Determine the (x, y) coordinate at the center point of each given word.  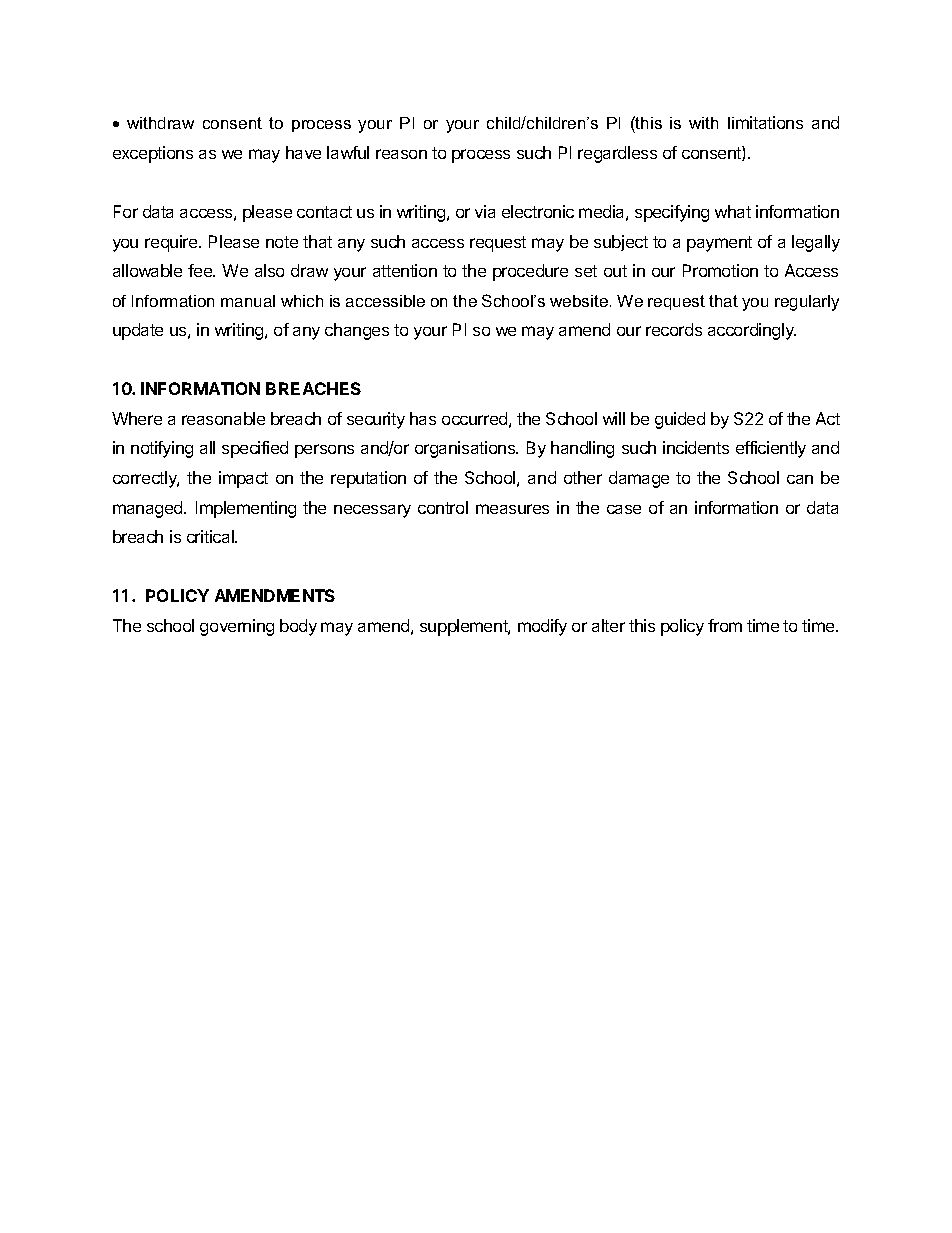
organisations (466, 449)
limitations (765, 122)
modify (542, 627)
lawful (348, 152)
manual (248, 301)
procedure (530, 272)
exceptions (153, 154)
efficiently (771, 449)
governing (237, 627)
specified (255, 449)
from (725, 625)
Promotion (720, 270)
